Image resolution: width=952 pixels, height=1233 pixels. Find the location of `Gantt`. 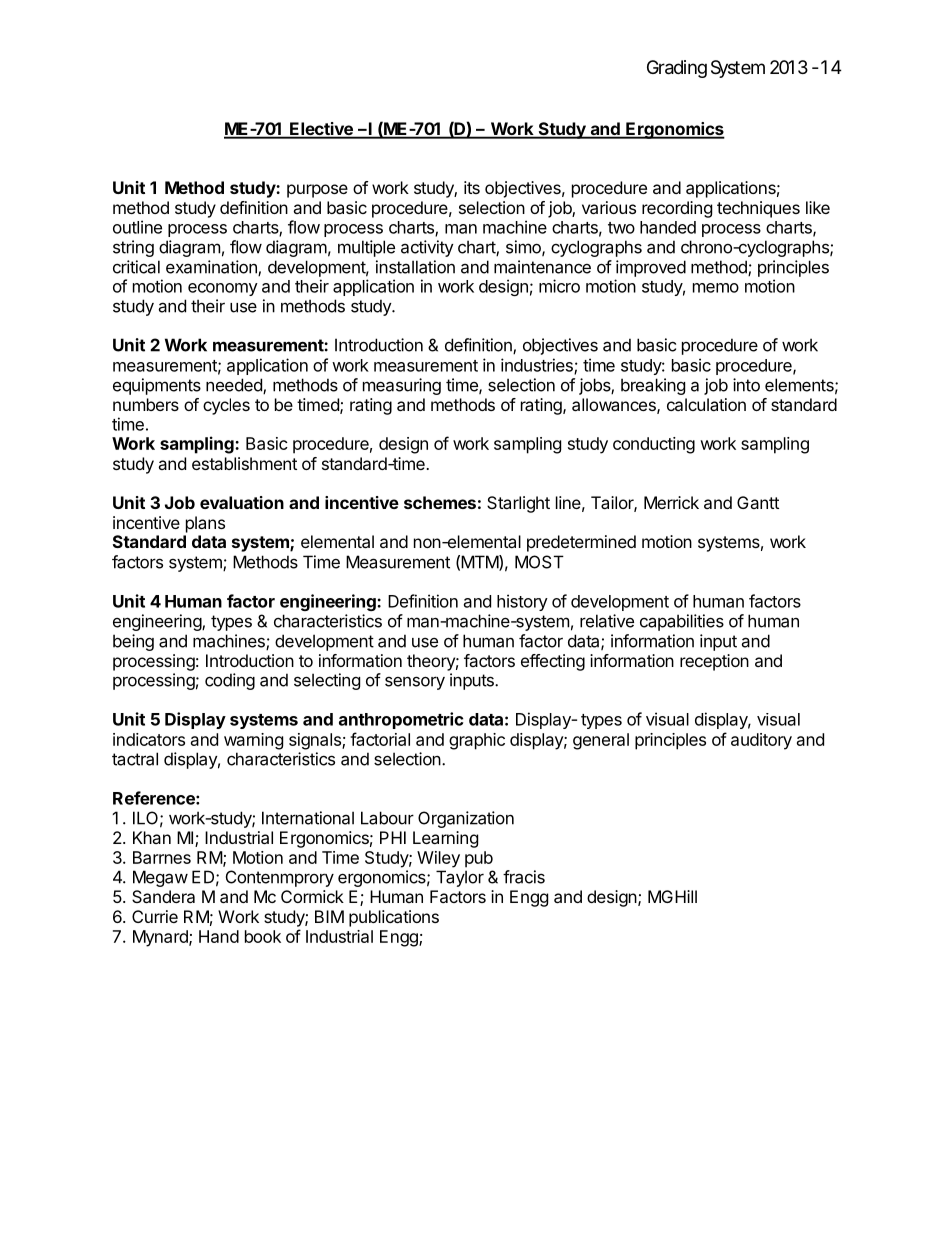

Gantt is located at coordinates (758, 502).
